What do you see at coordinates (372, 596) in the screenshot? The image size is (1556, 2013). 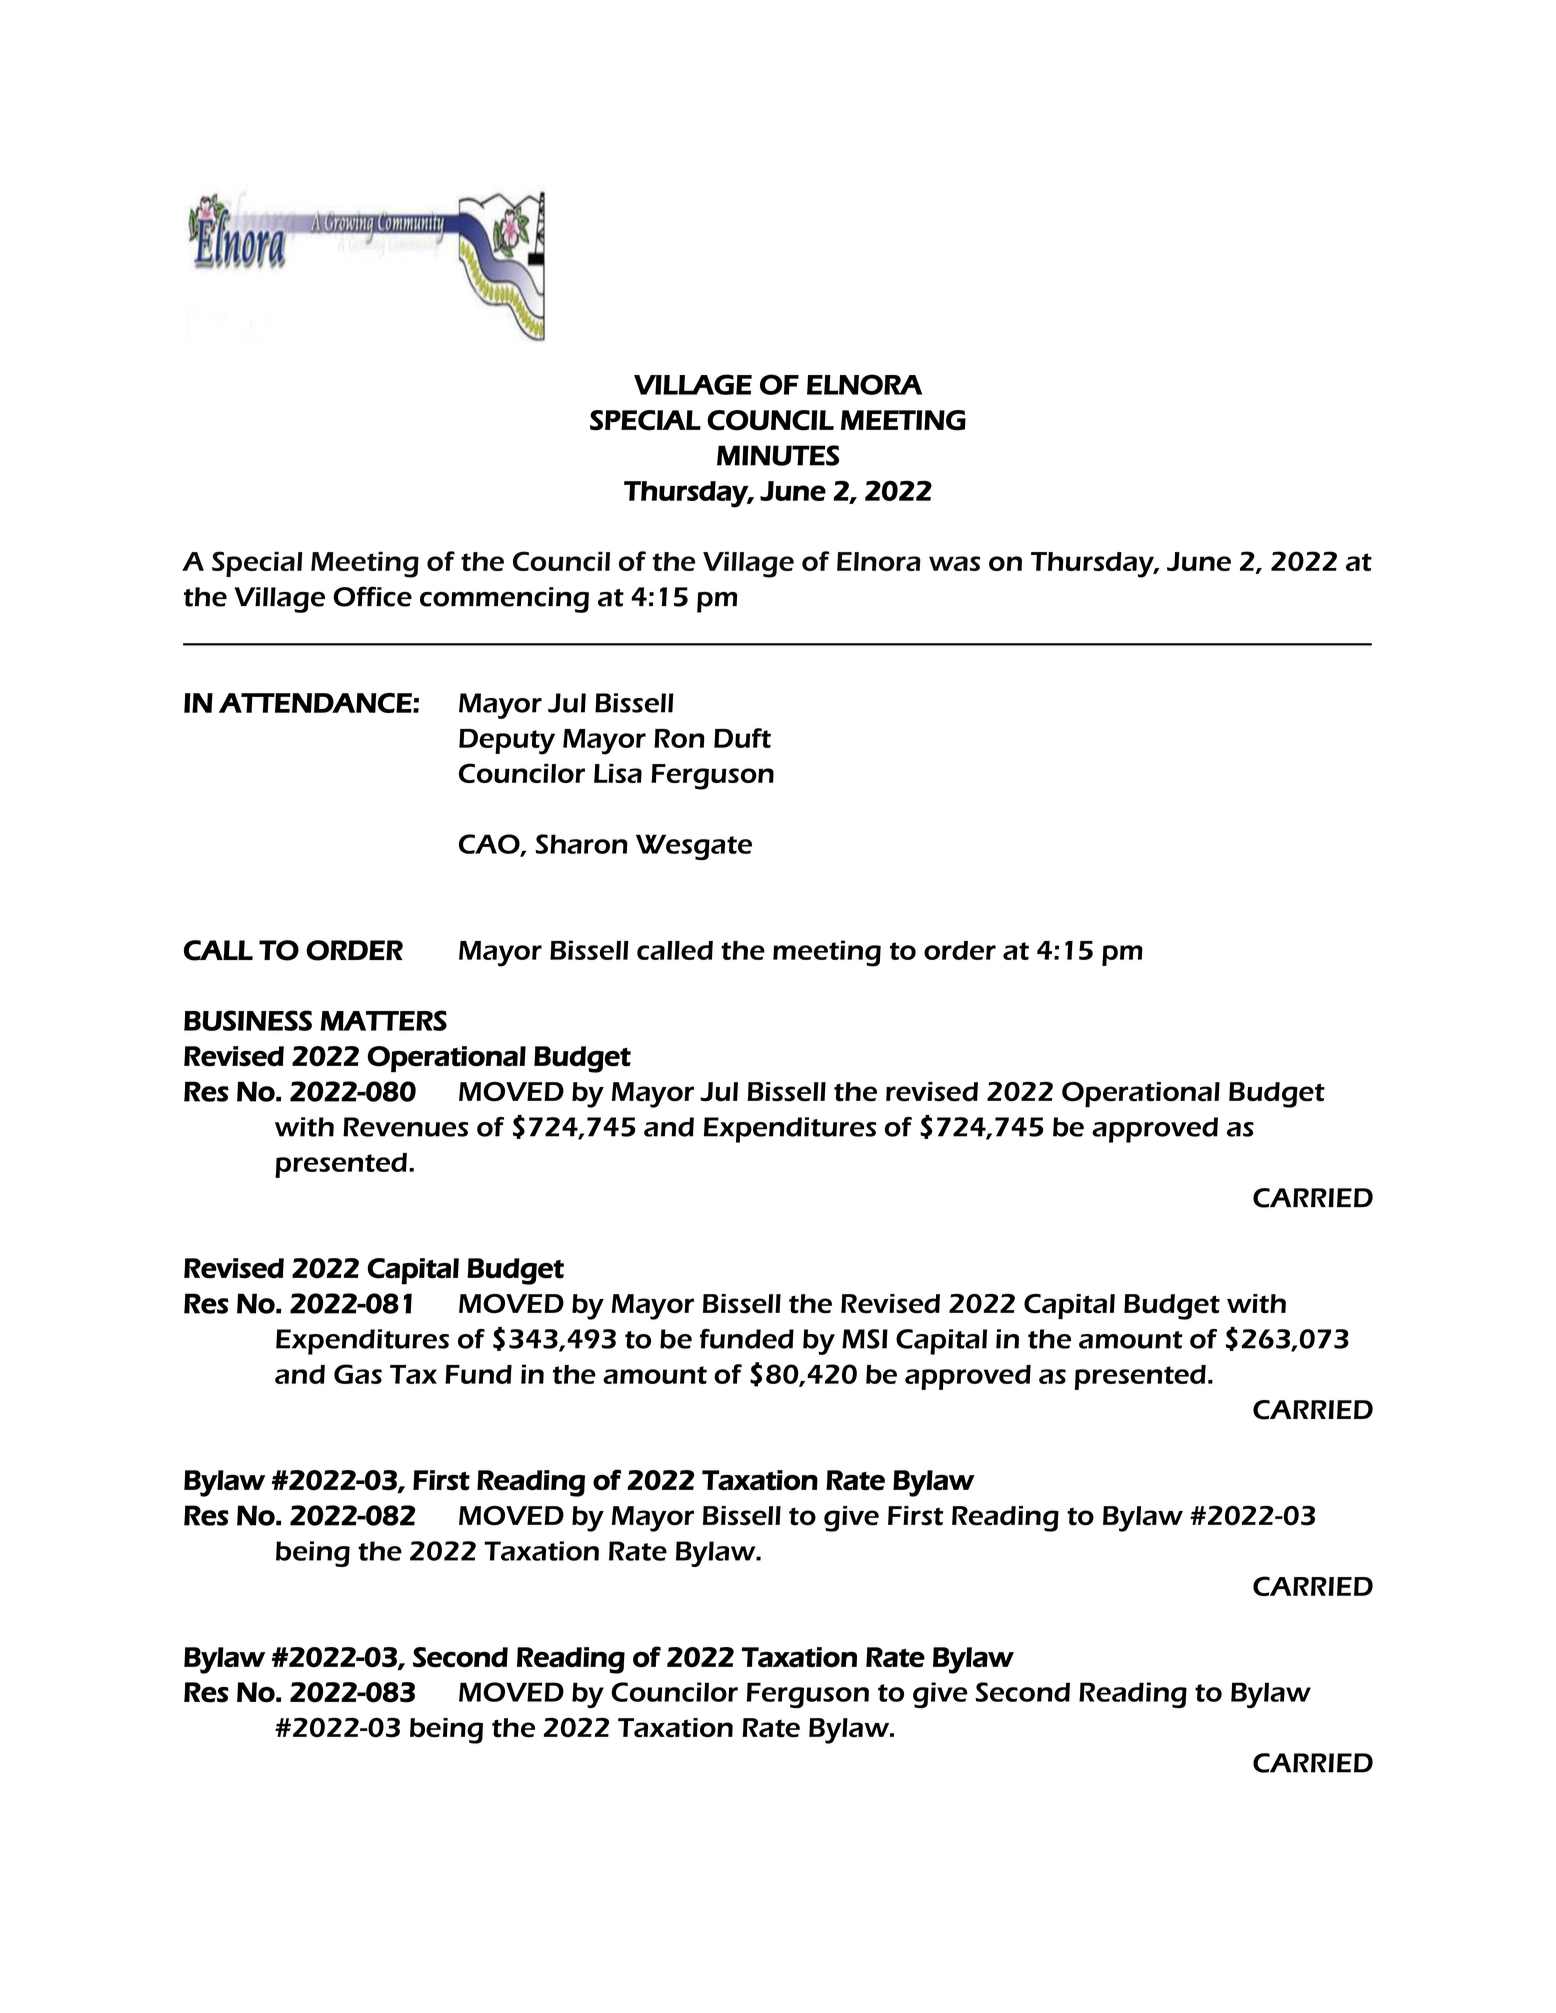 I see `Office` at bounding box center [372, 596].
